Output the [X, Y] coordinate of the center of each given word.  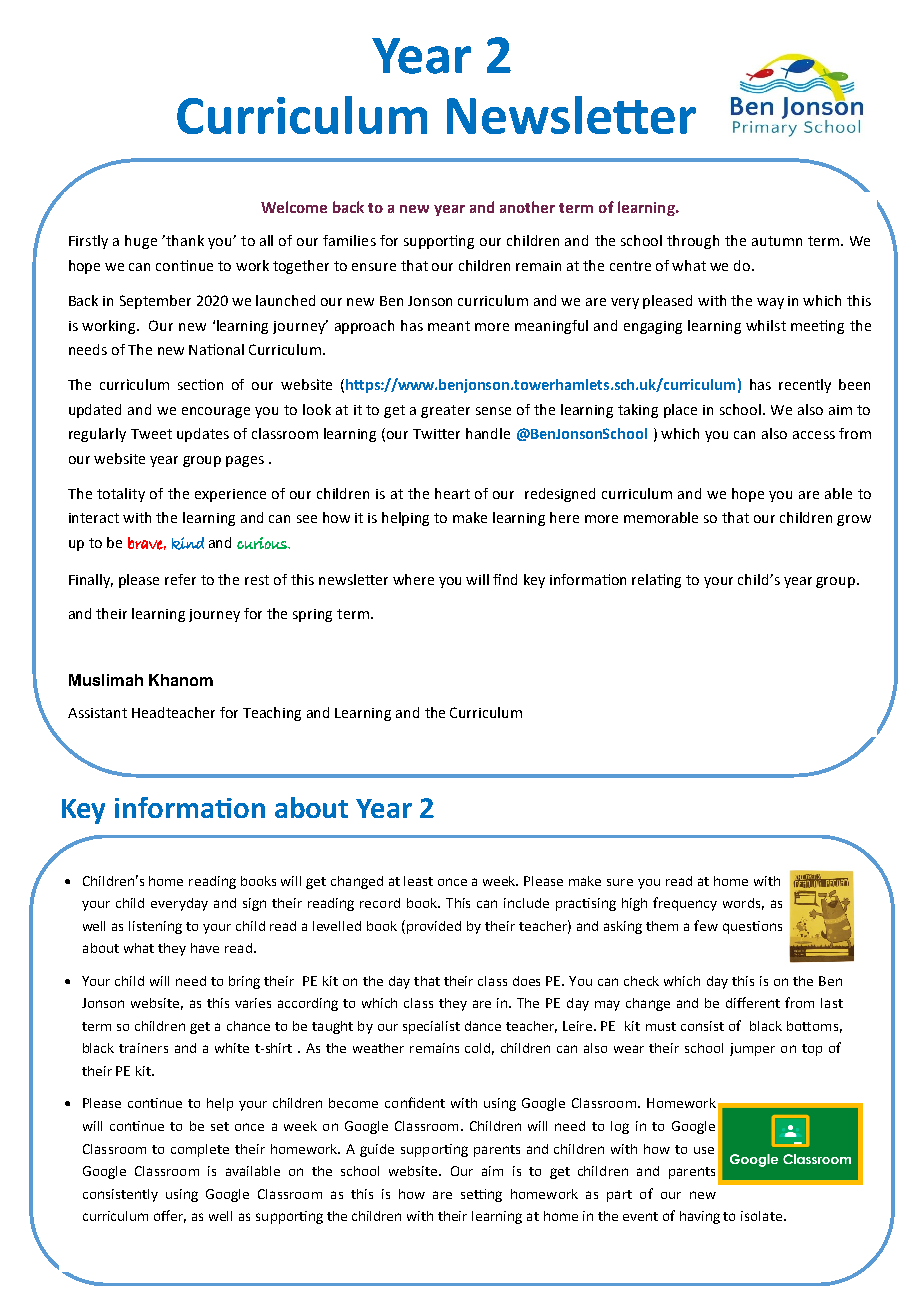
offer [170, 1216]
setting [481, 1195]
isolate [761, 1216]
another [527, 207]
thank [184, 240]
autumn [777, 241]
